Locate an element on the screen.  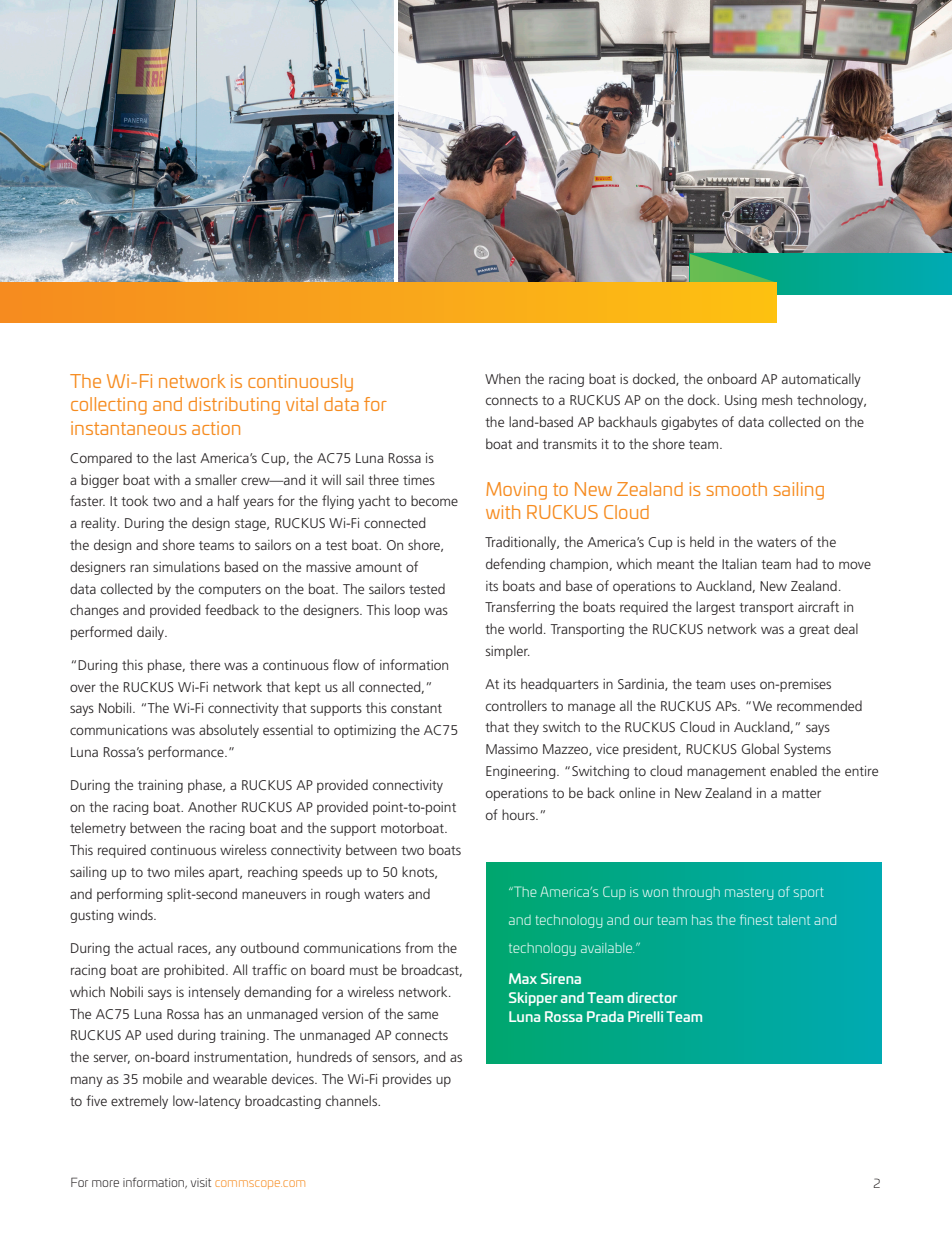
channels is located at coordinates (352, 1100).
